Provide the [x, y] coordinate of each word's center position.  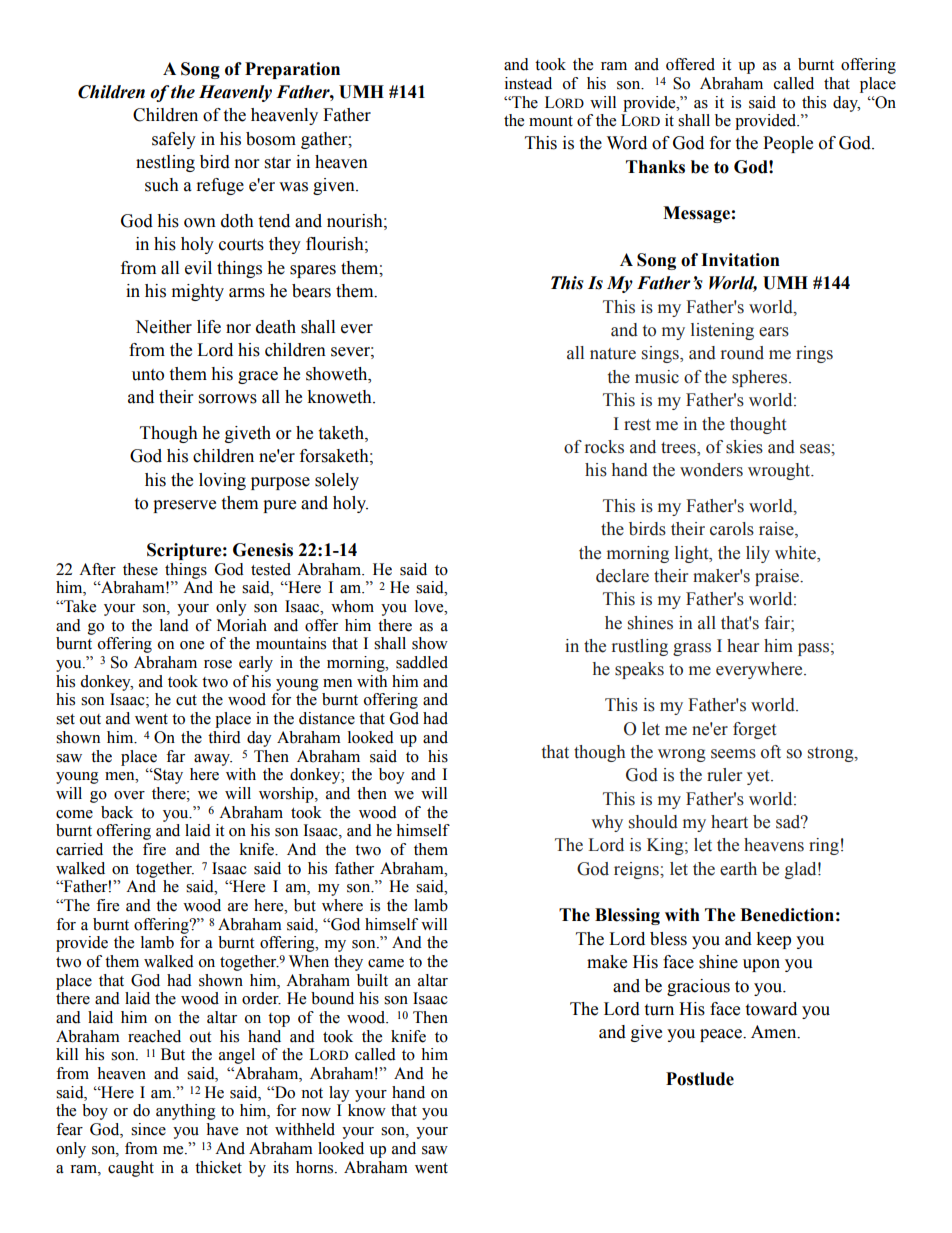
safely [174, 140]
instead [528, 83]
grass [692, 649]
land [174, 625]
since [148, 1129]
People [788, 144]
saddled [422, 662]
